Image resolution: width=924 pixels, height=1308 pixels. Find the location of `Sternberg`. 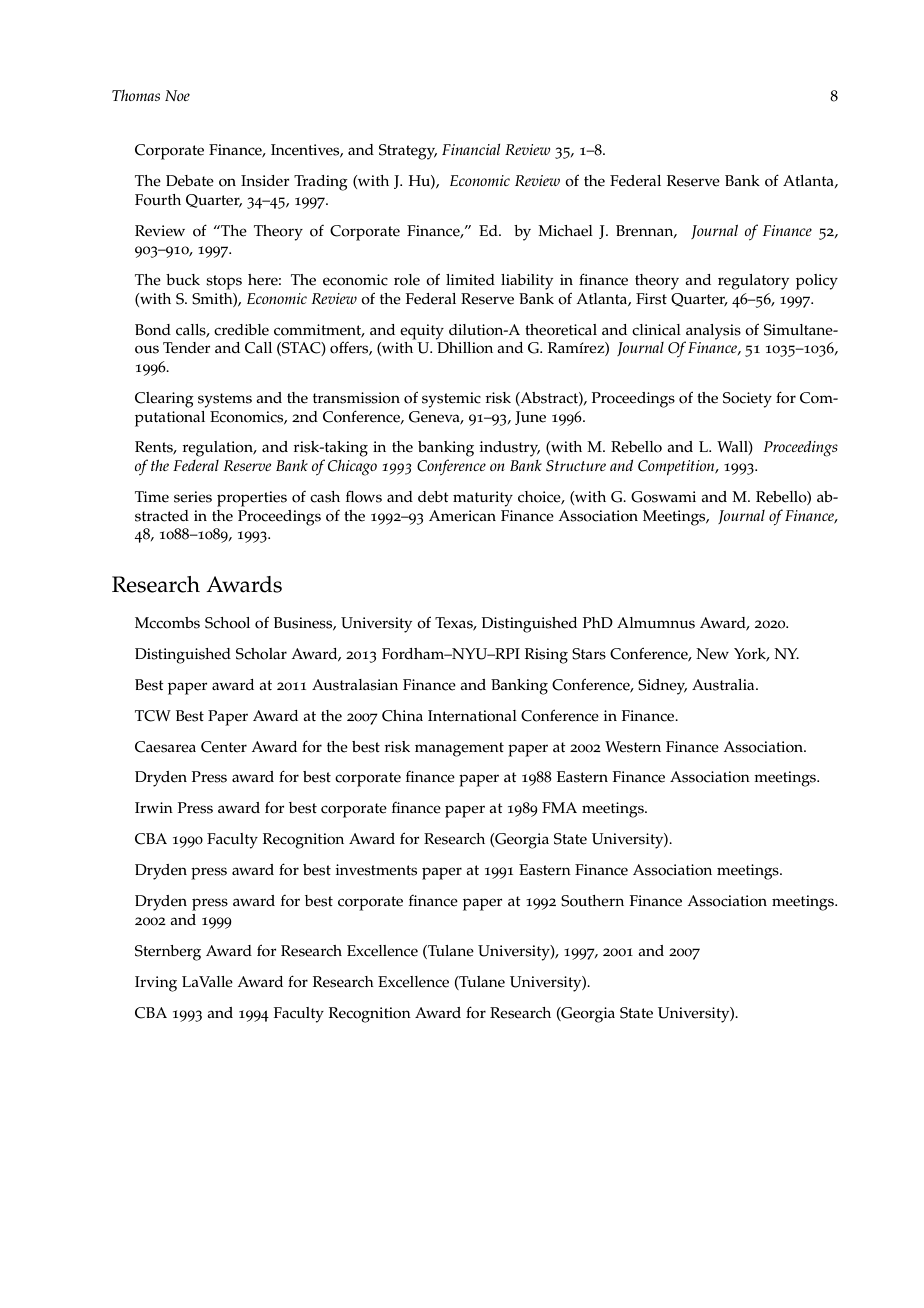

Sternberg is located at coordinates (168, 953).
